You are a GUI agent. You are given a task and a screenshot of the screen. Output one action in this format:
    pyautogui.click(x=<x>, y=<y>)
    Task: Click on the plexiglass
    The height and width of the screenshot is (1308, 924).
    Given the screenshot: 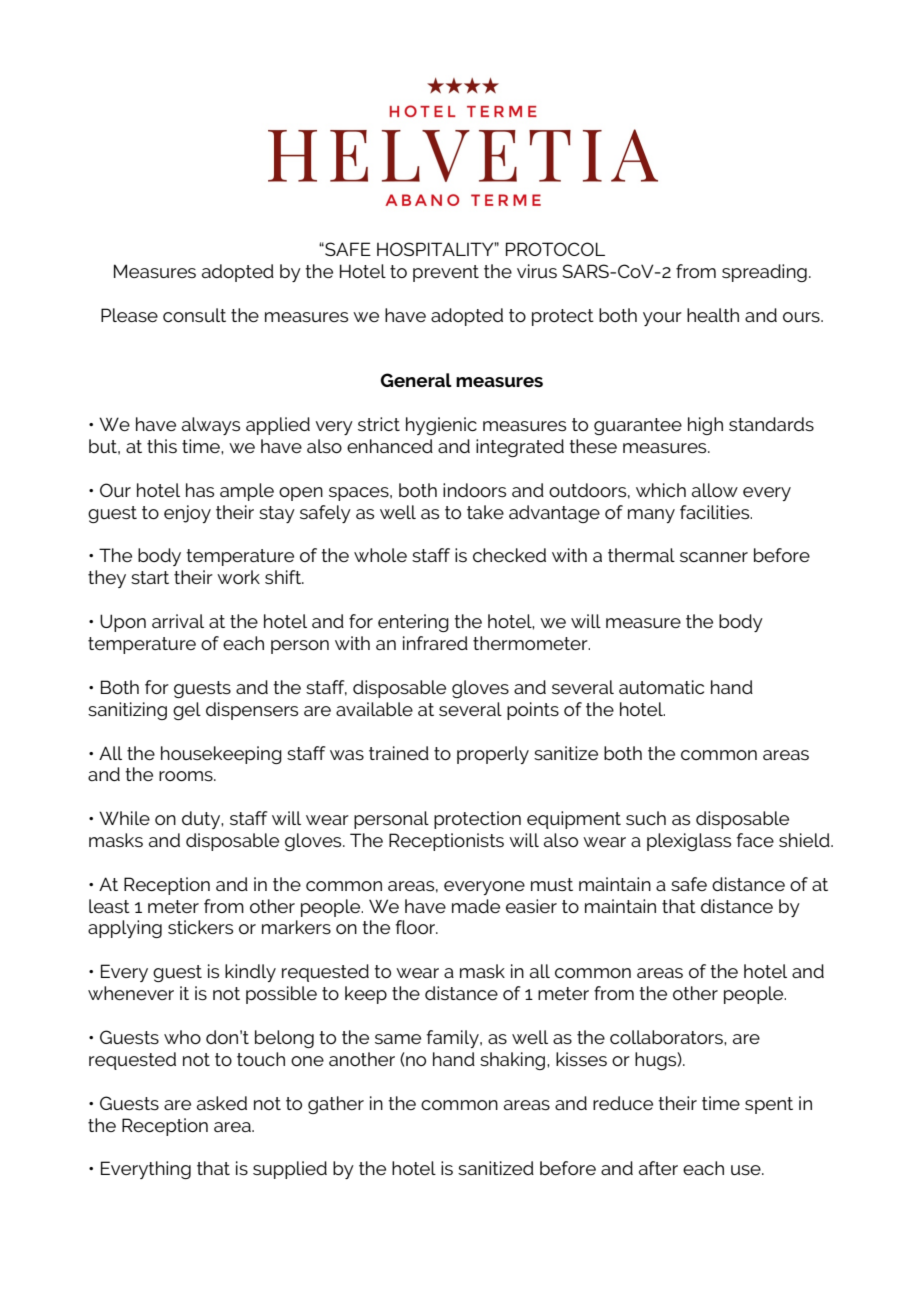 What is the action you would take?
    pyautogui.click(x=689, y=842)
